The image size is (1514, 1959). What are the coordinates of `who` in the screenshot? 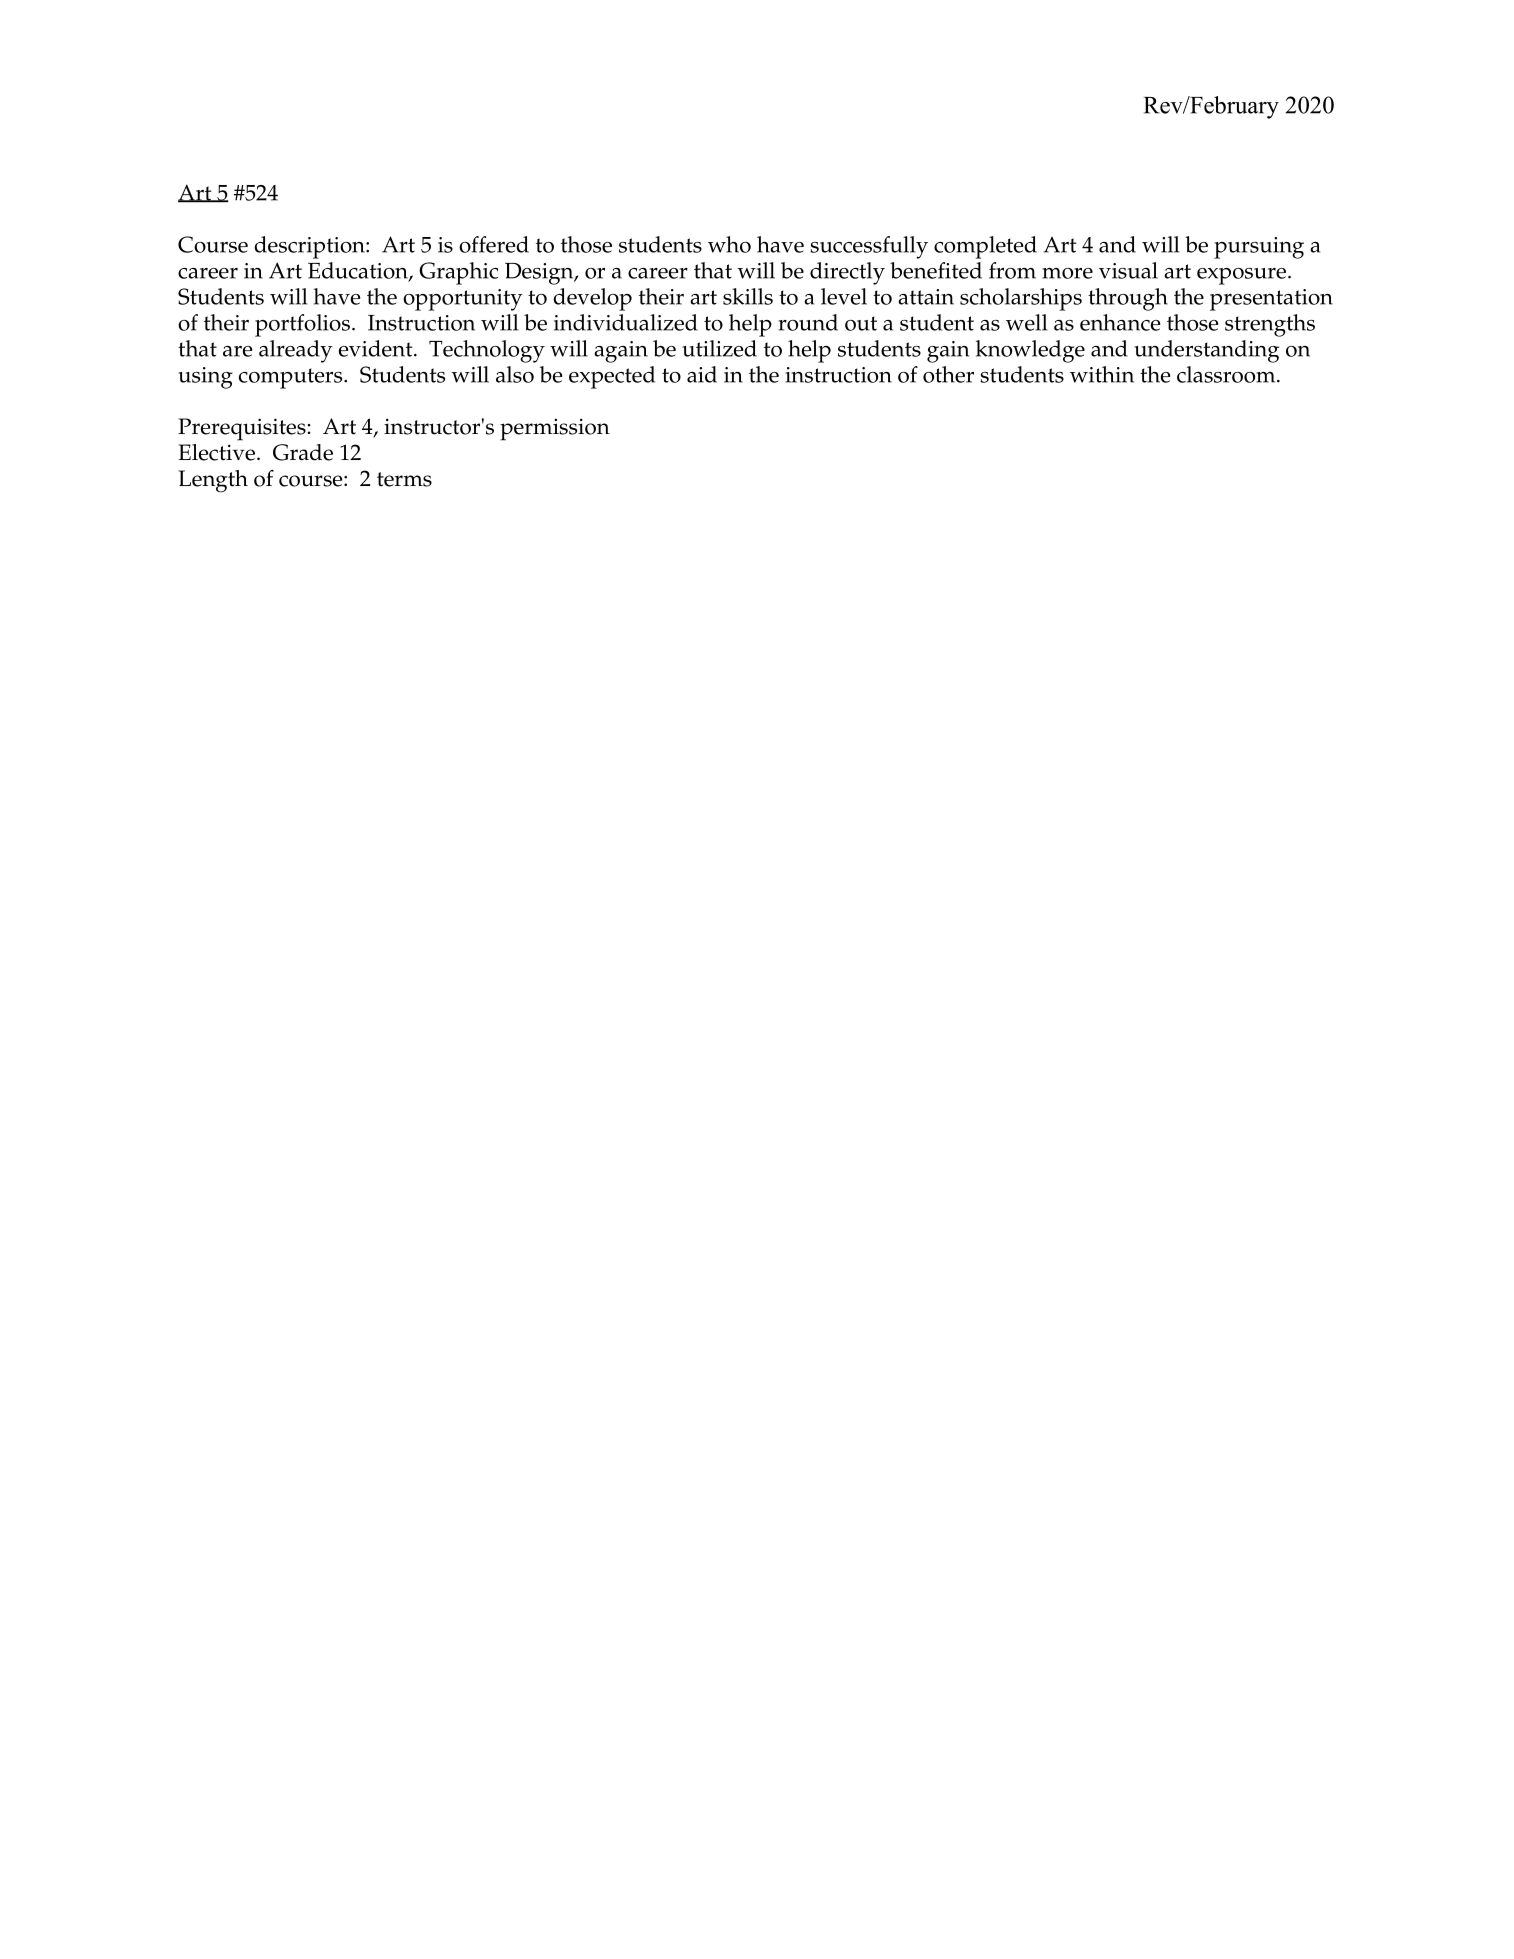 It's located at (729, 244).
